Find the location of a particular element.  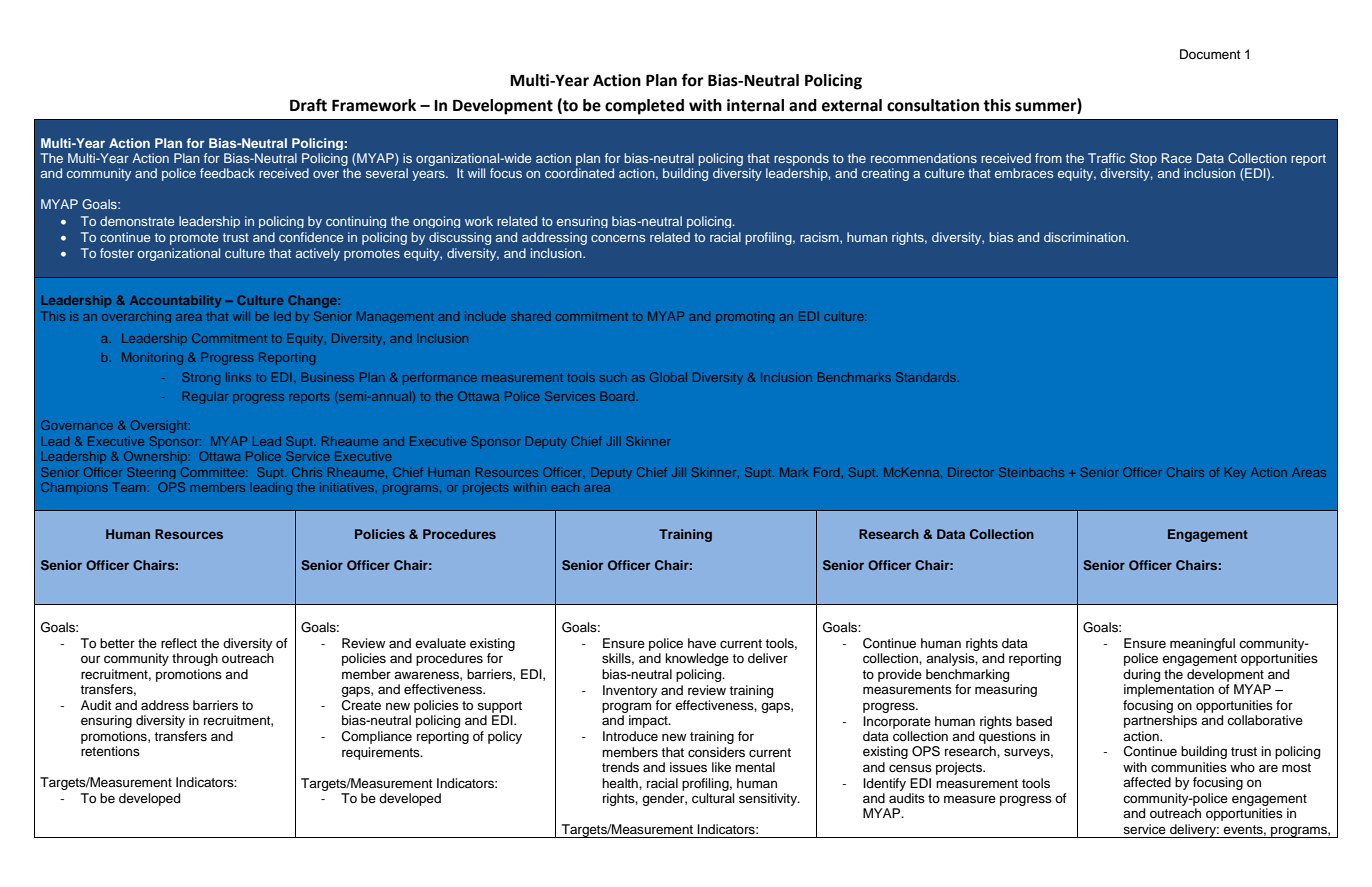

retentions is located at coordinates (110, 751).
